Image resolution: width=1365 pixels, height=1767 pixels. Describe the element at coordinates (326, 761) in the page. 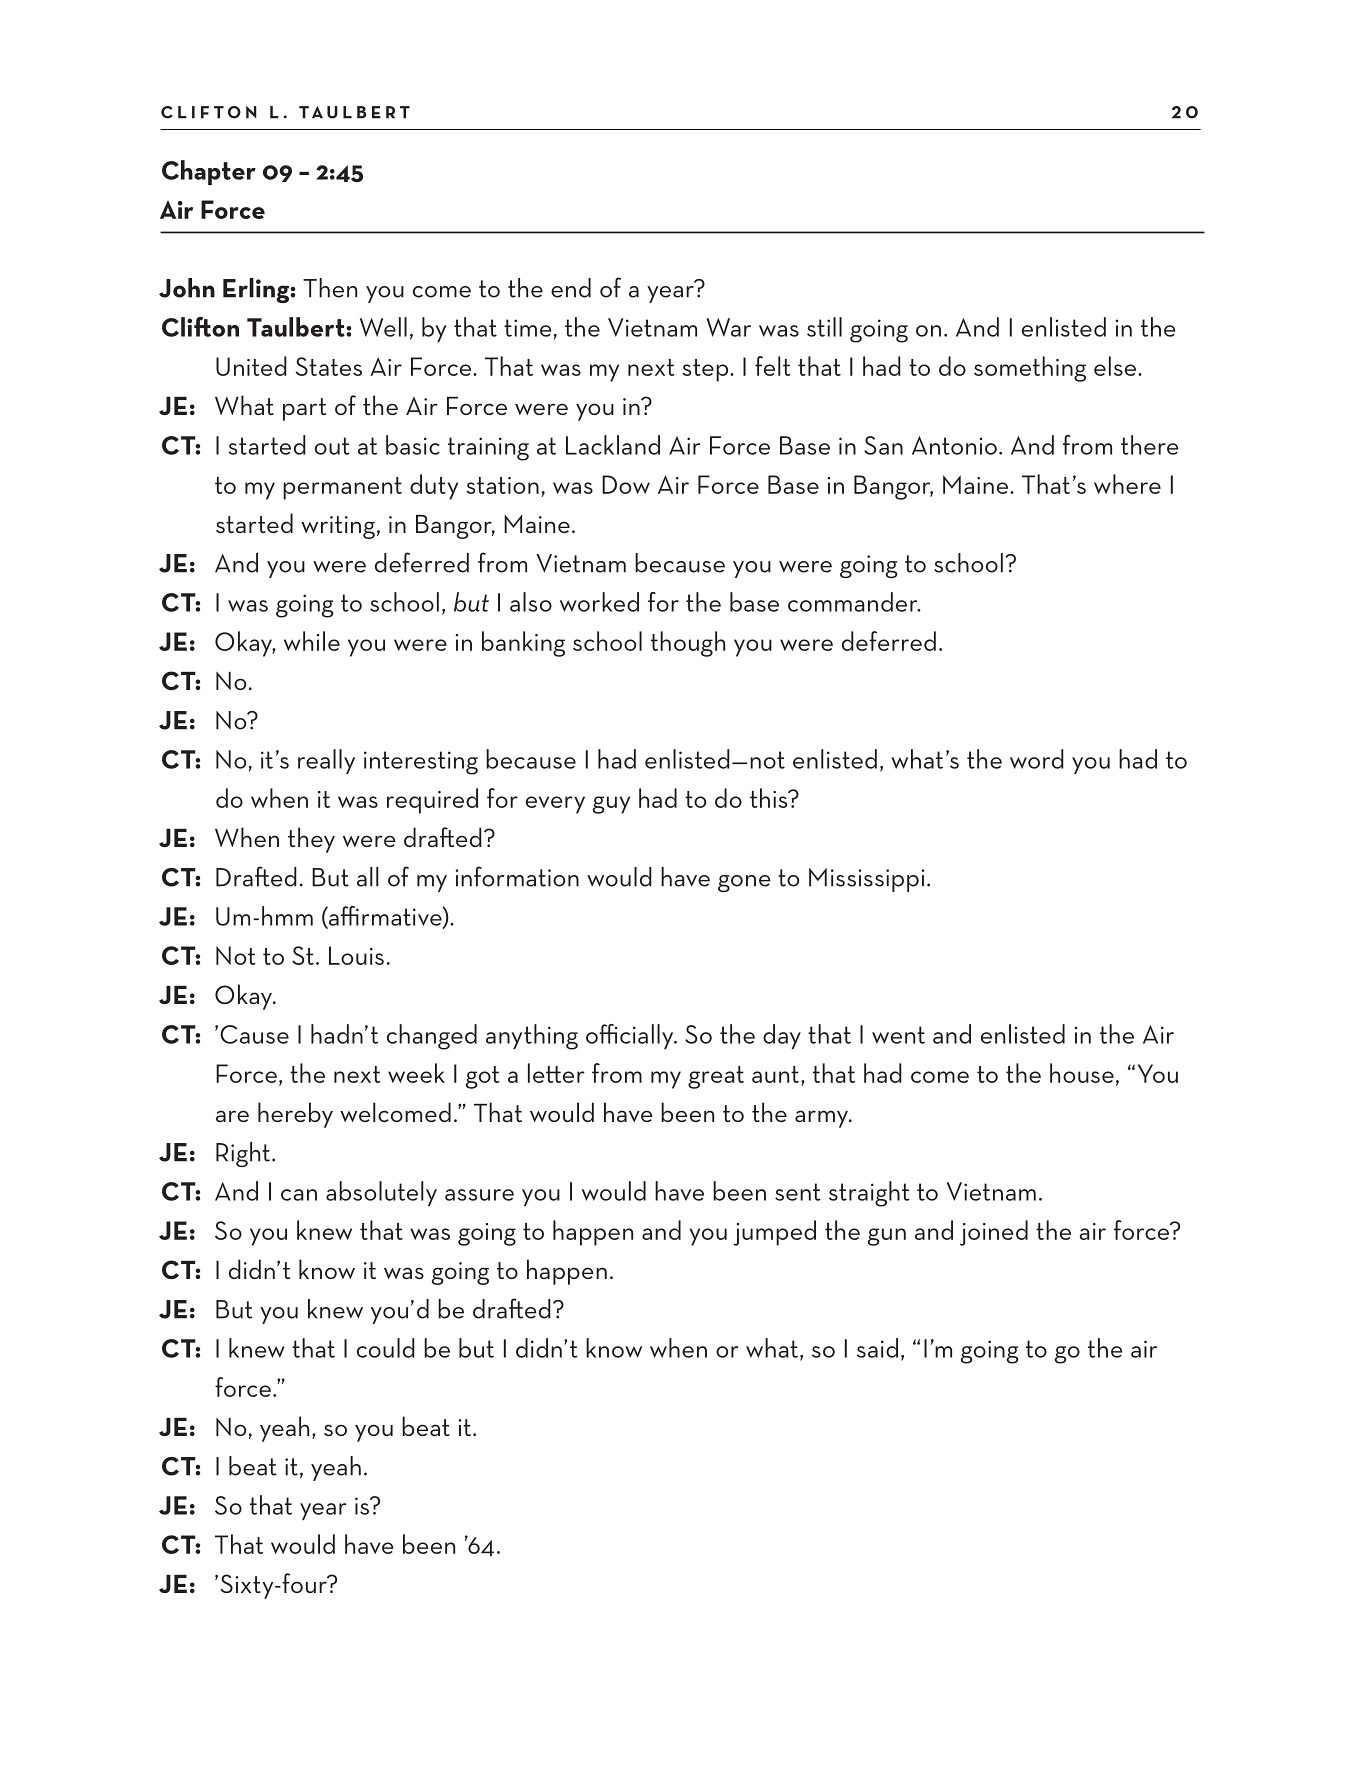

I see `really` at that location.
